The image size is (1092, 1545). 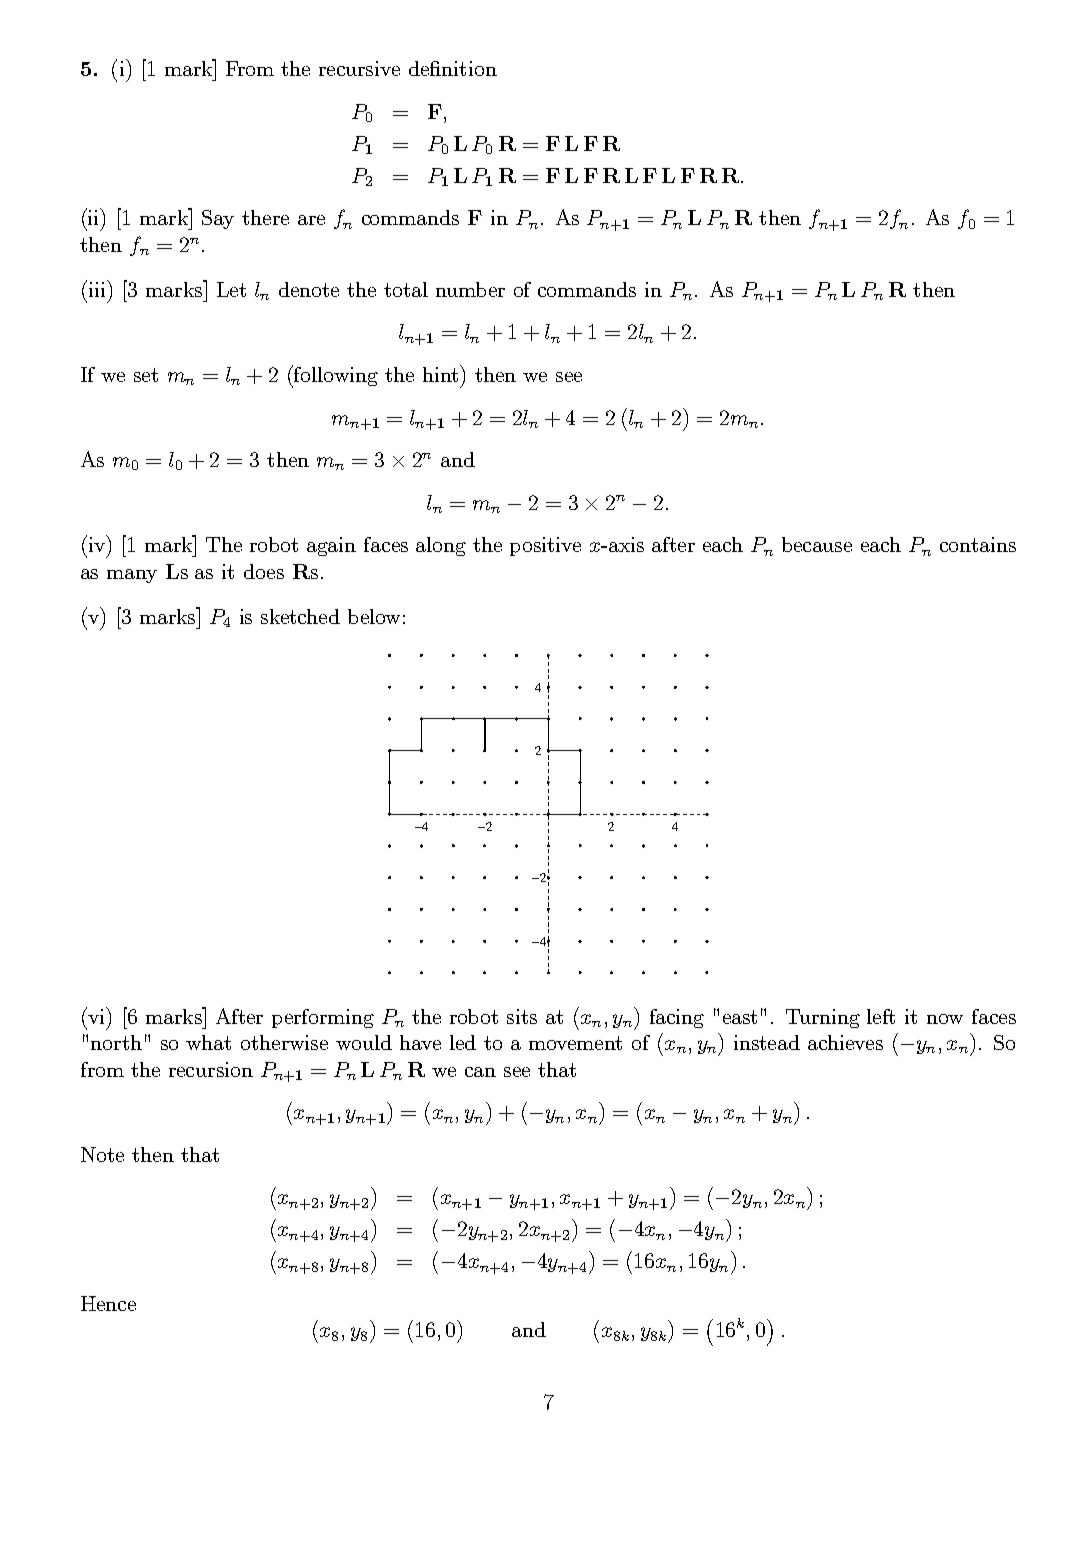 What do you see at coordinates (522, 1016) in the page?
I see `sits` at bounding box center [522, 1016].
